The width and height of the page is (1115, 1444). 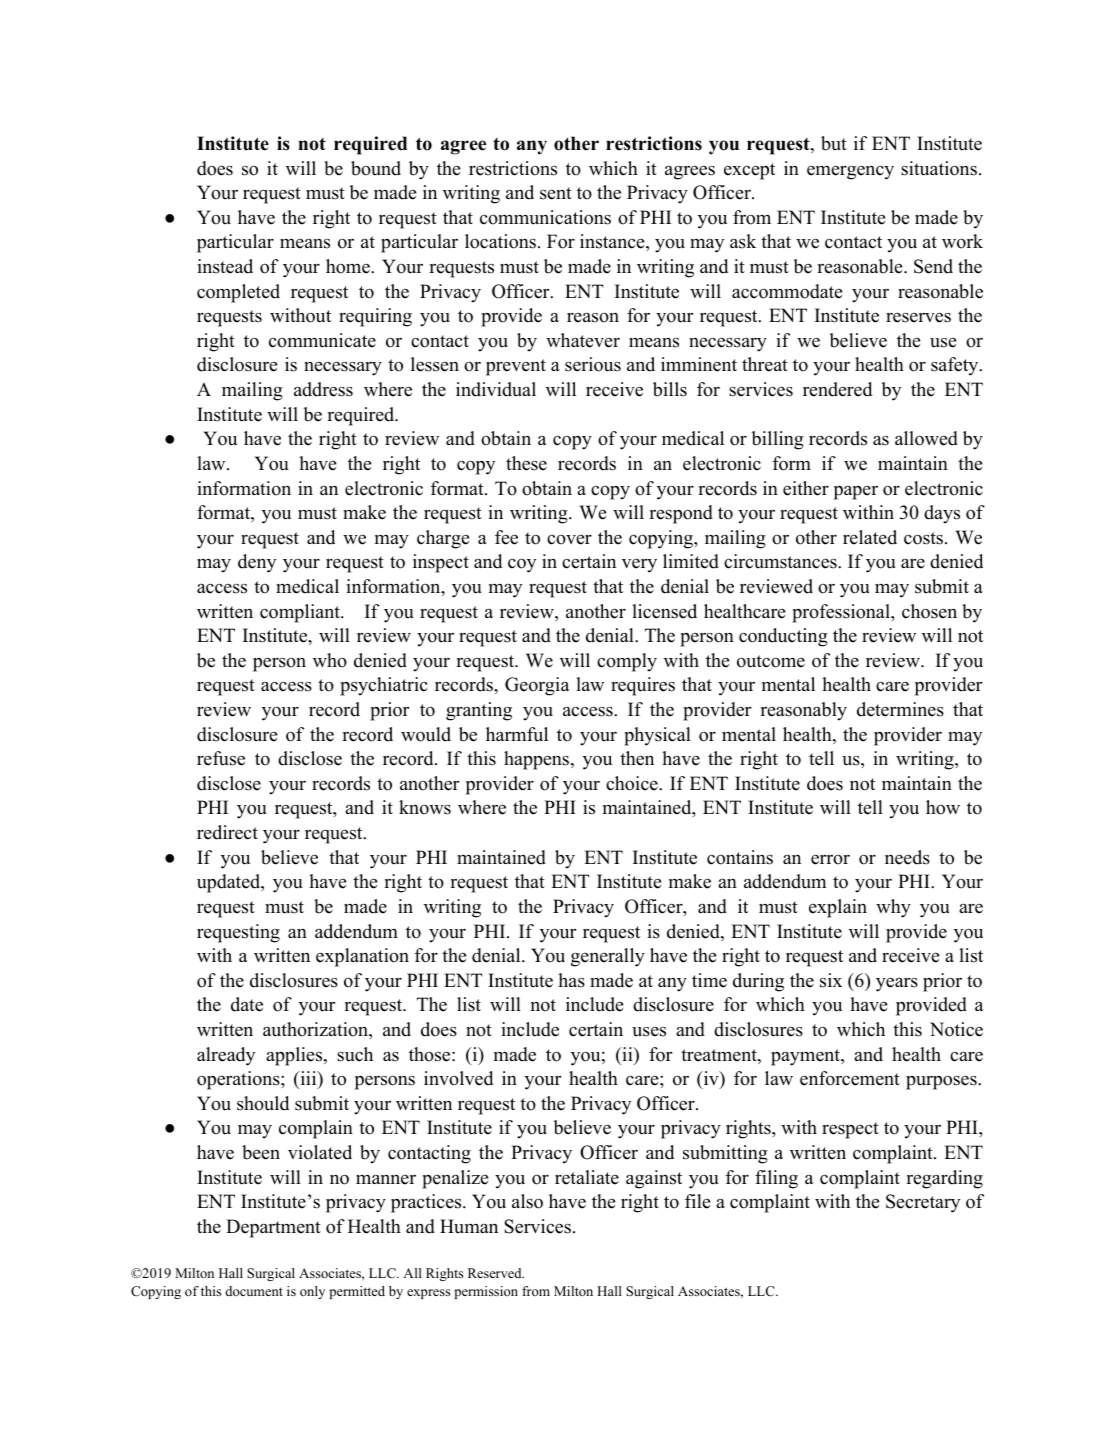 What do you see at coordinates (330, 660) in the page?
I see `who` at bounding box center [330, 660].
